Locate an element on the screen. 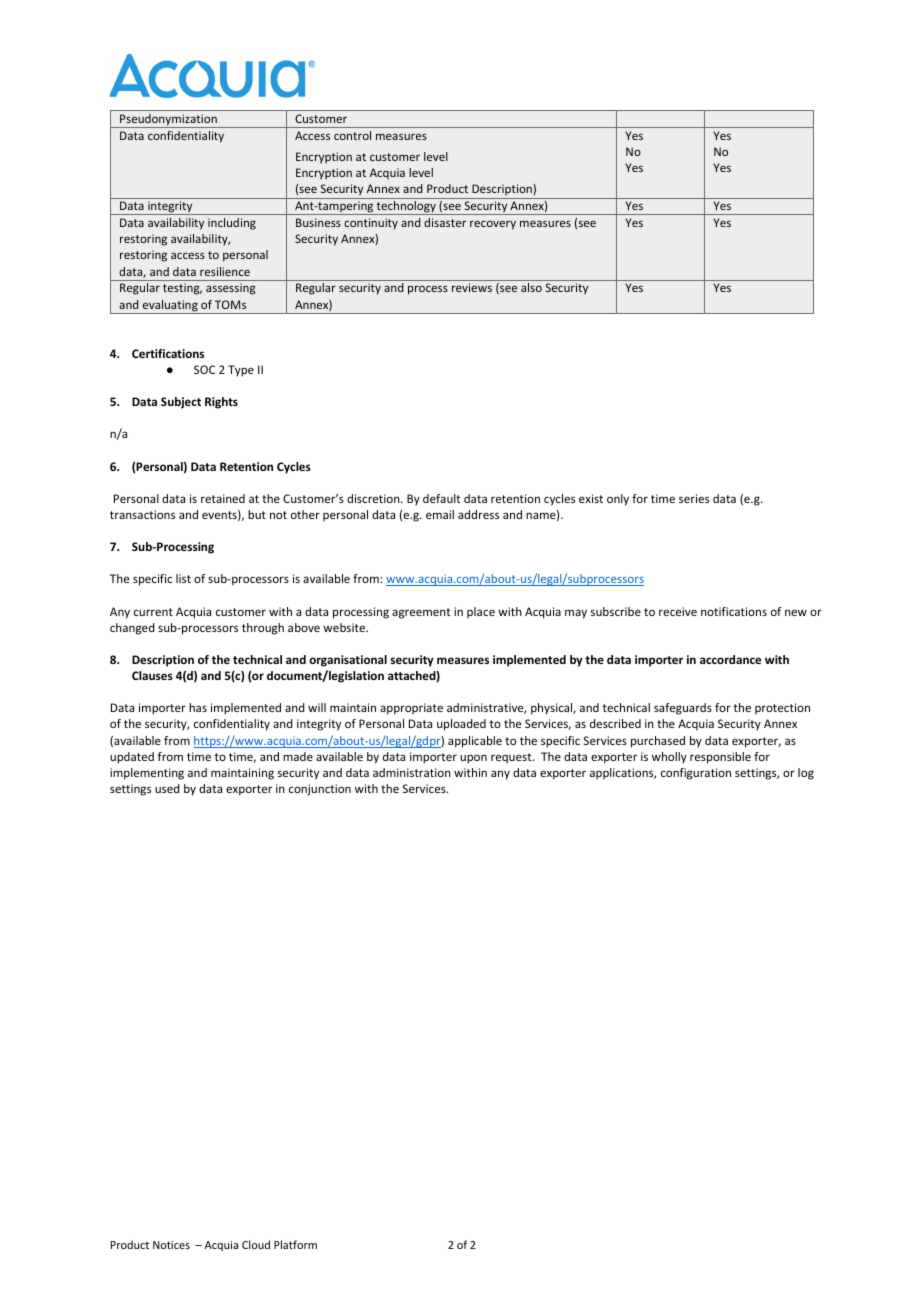 This screenshot has width=924, height=1308. Cloud is located at coordinates (256, 1244).
